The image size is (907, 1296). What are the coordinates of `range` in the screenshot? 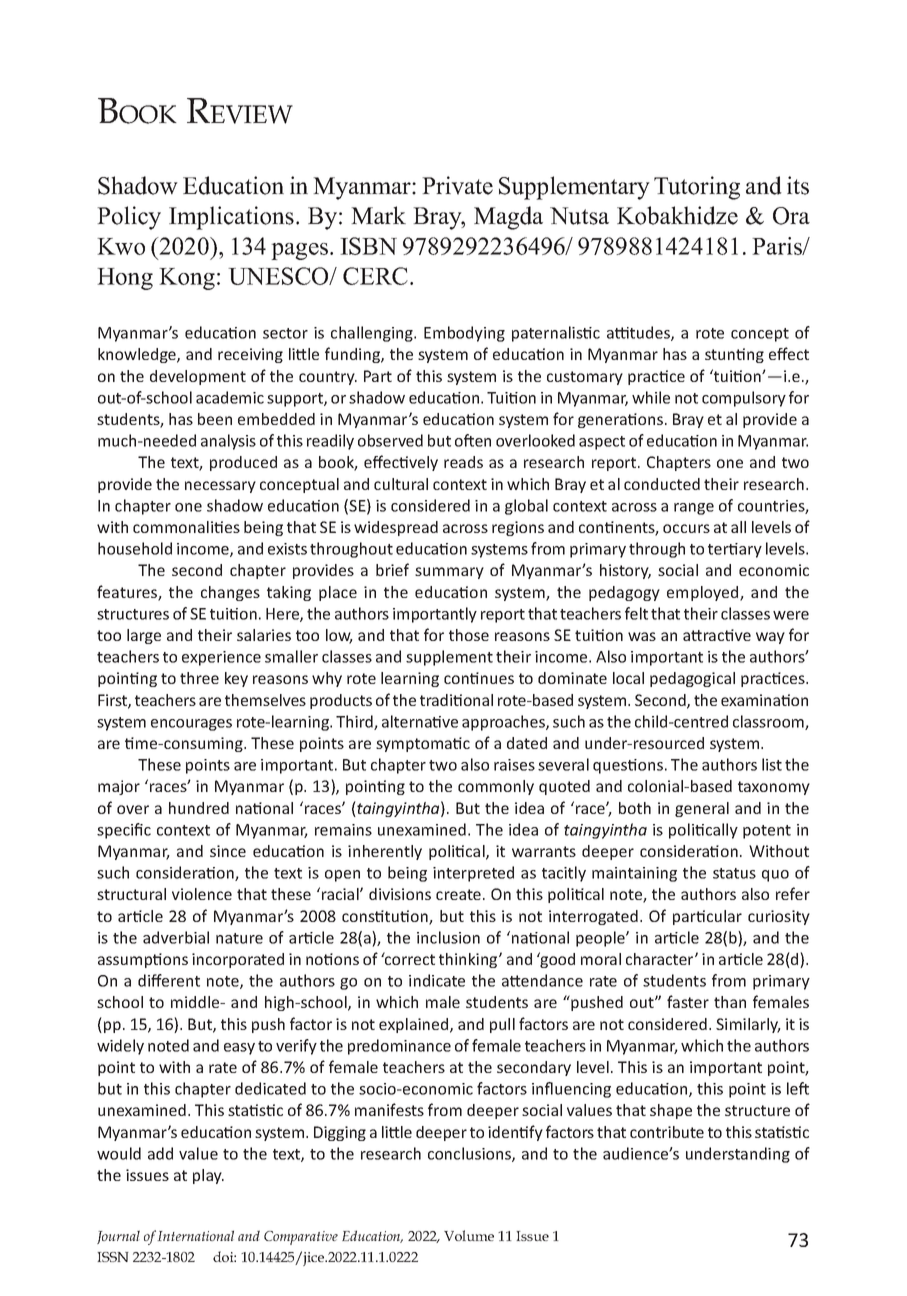 It's located at (694, 509).
